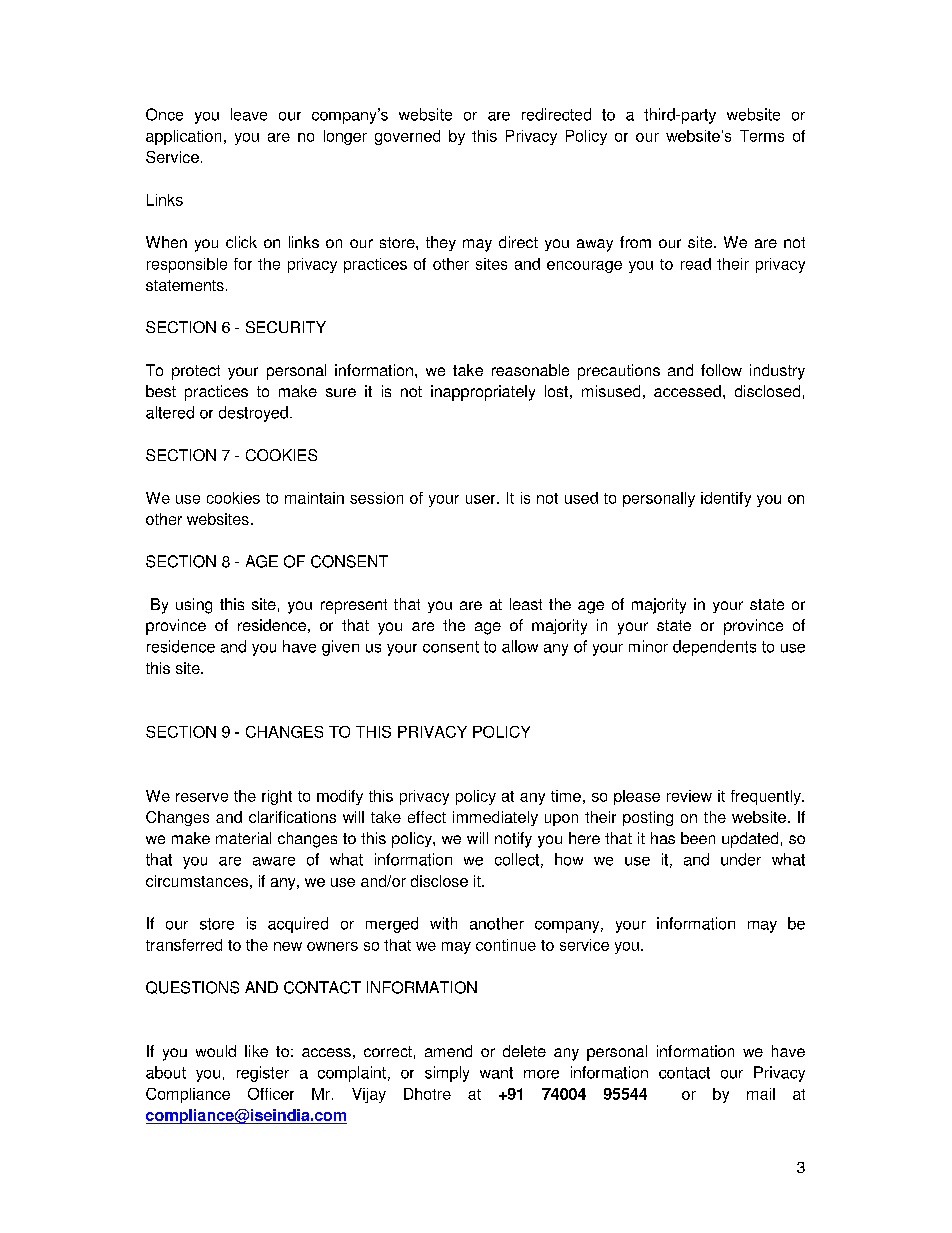 The width and height of the document is (952, 1233). Describe the element at coordinates (407, 137) in the document. I see `governed` at that location.
